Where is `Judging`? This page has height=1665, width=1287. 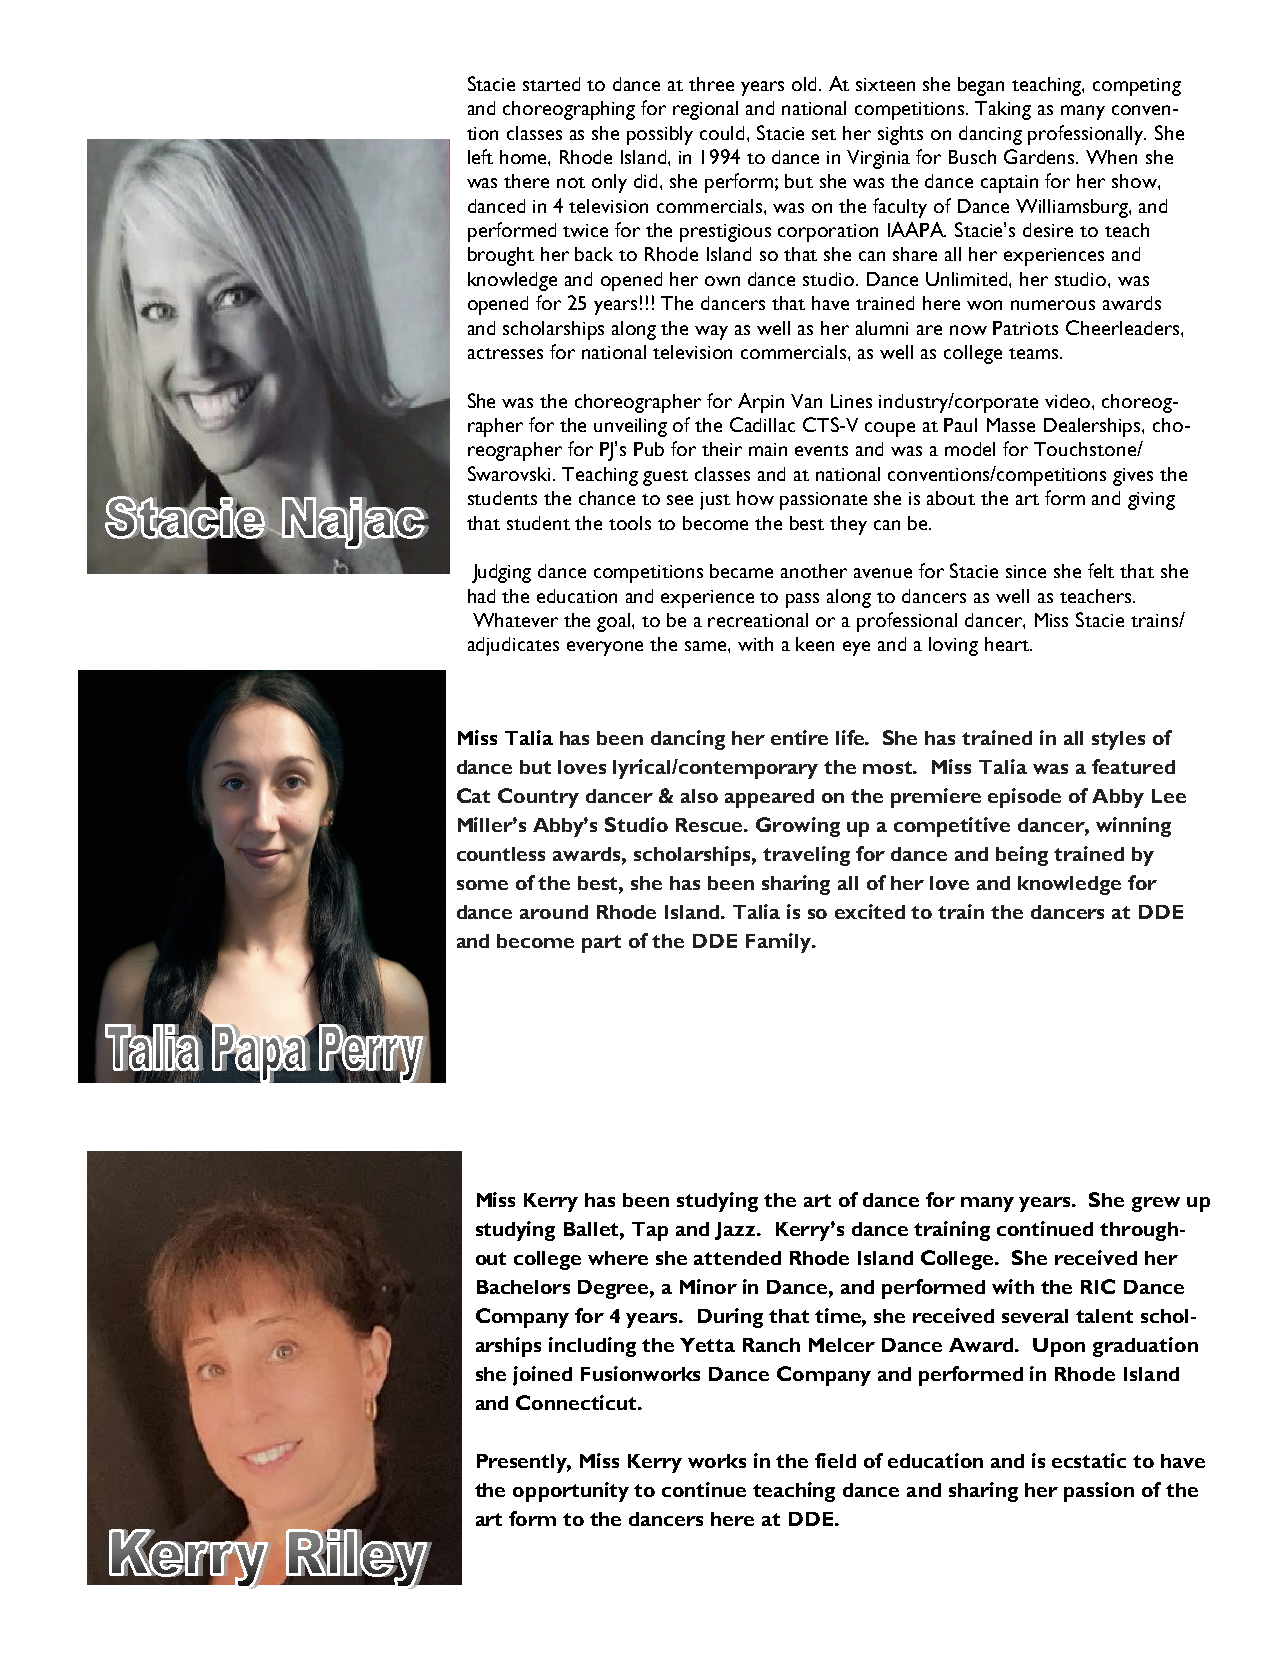 Judging is located at coordinates (501, 573).
